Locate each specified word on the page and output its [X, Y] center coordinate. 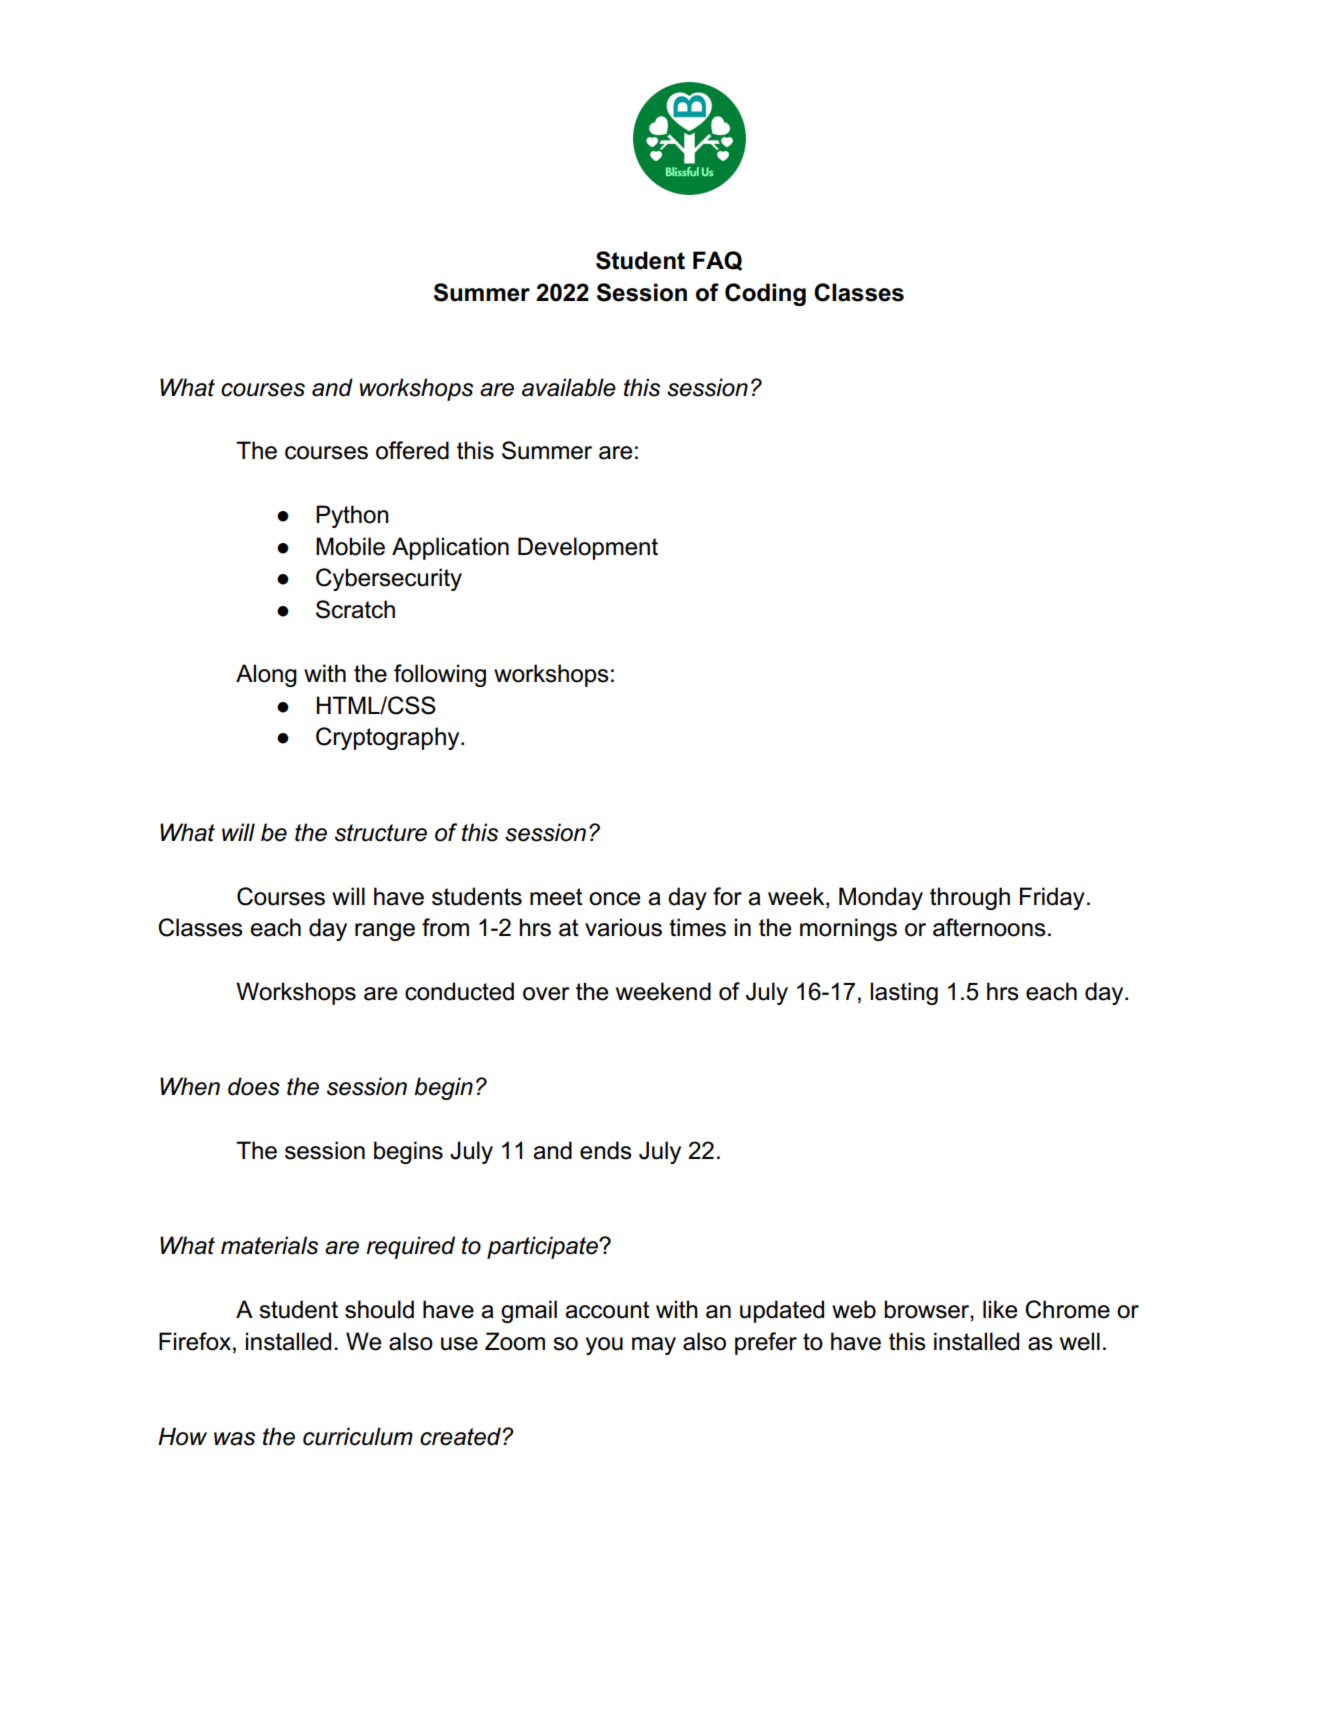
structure [381, 833]
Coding [765, 294]
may [654, 1346]
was [234, 1439]
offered [412, 450]
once [614, 899]
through [970, 898]
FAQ [717, 261]
